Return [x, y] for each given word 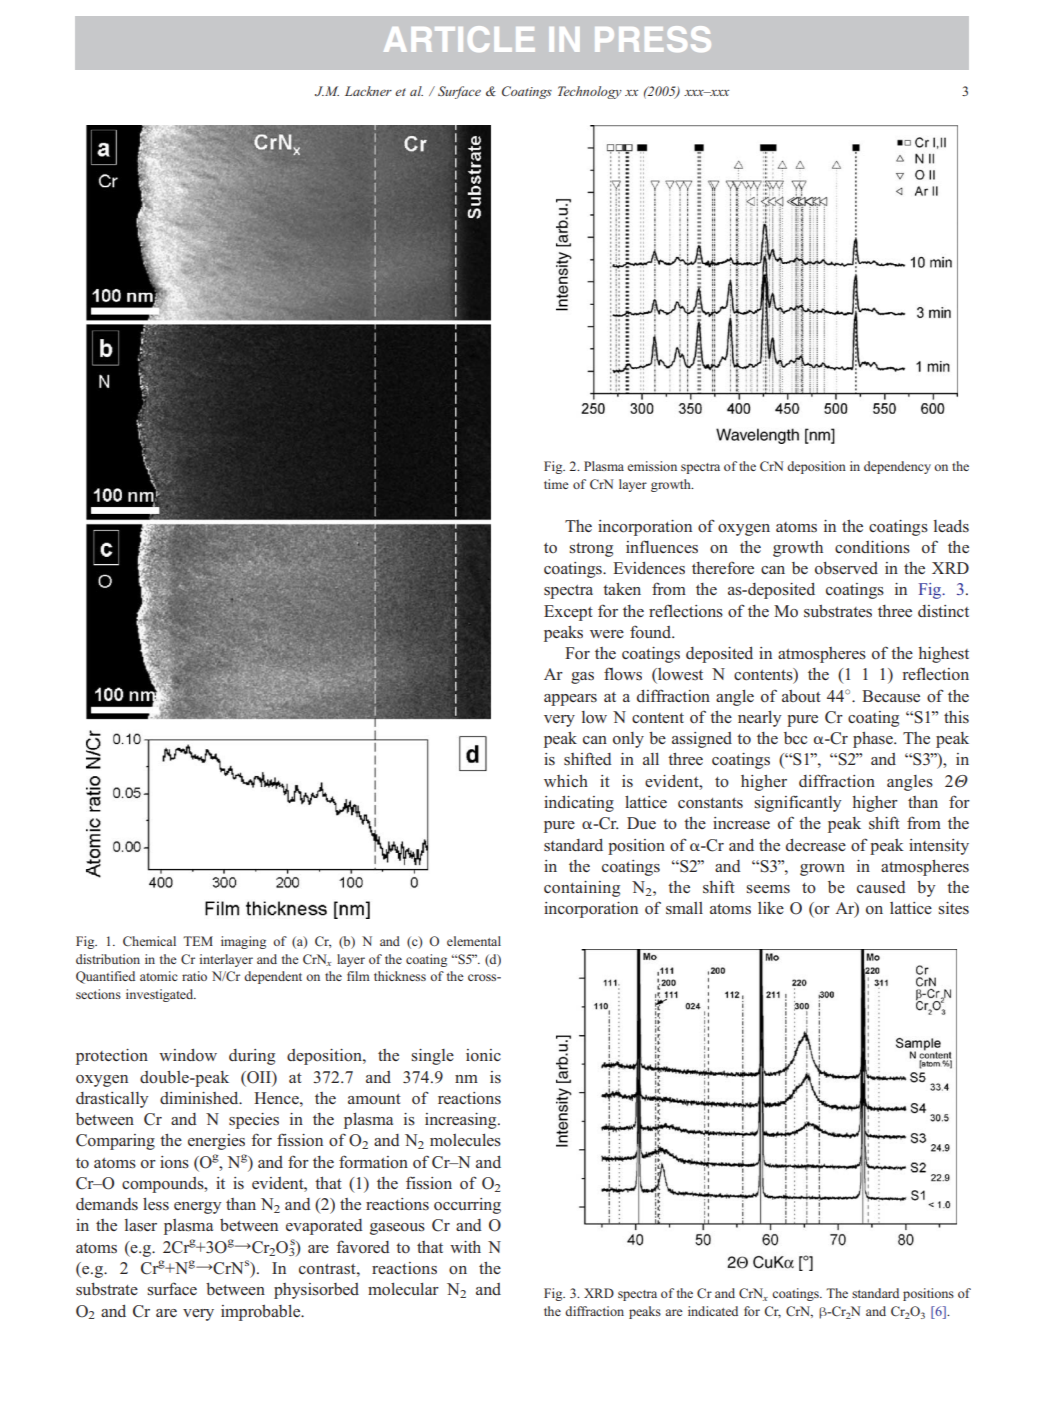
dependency [897, 467]
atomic [159, 976]
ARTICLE [459, 39]
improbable [262, 1313]
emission [652, 466]
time [556, 484]
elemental [474, 941]
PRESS [653, 39]
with [465, 1247]
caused [881, 887]
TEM [198, 941]
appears [570, 700]
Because [891, 696]
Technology [590, 92]
